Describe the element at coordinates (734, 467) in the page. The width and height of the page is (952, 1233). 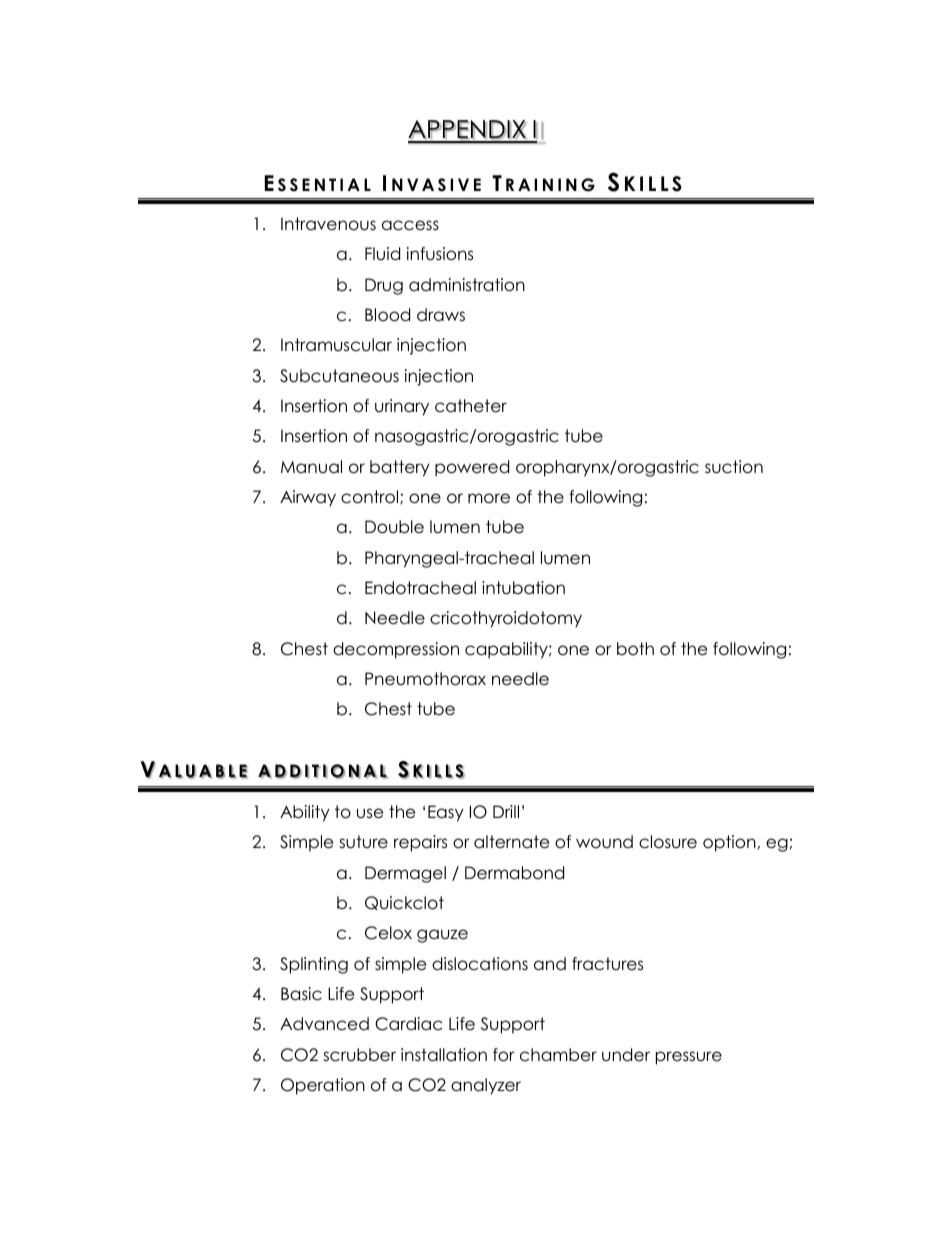
I see `suction` at that location.
